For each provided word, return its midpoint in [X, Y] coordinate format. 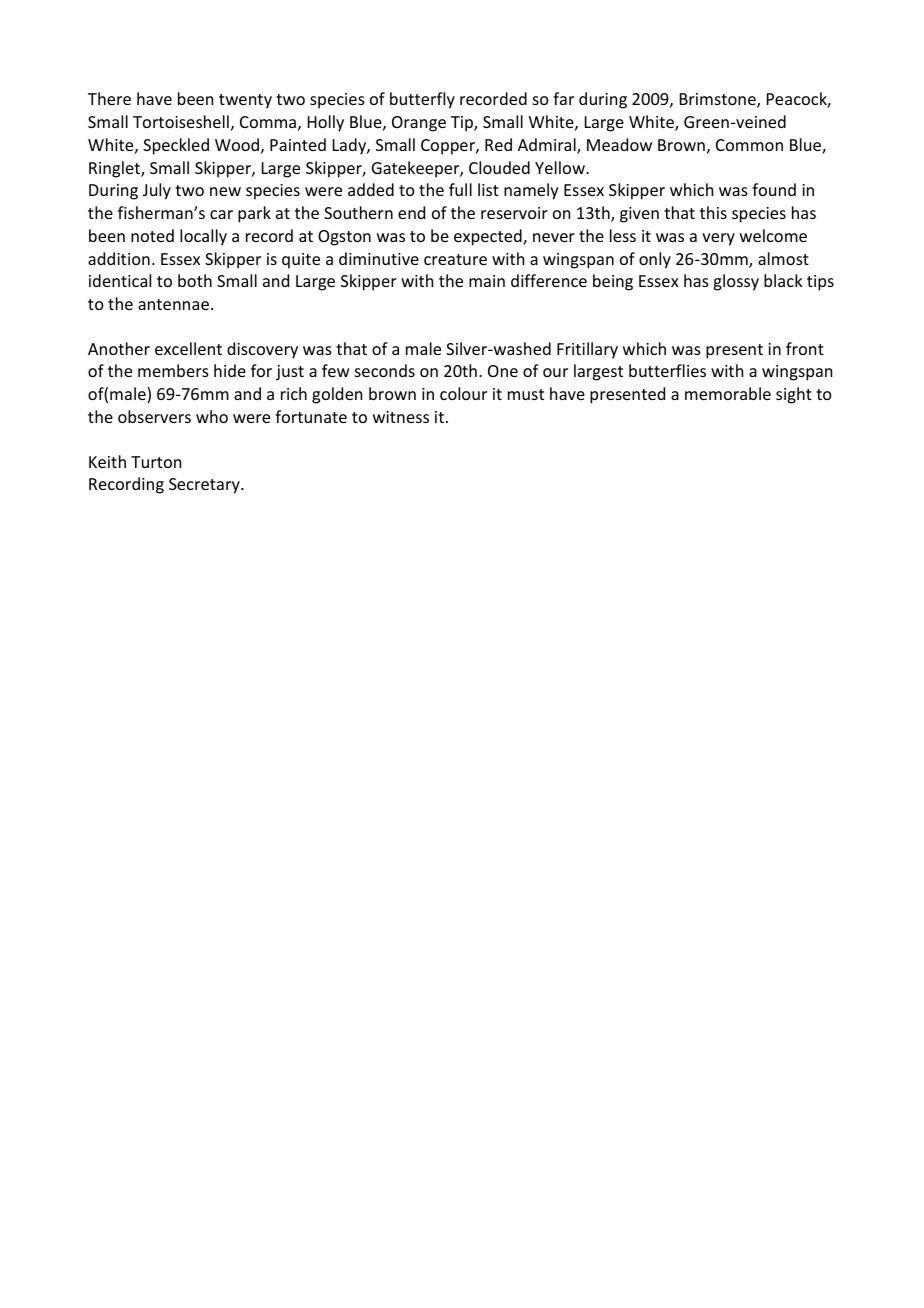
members [173, 370]
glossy [736, 282]
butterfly [422, 100]
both [195, 280]
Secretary [205, 486]
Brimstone [719, 100]
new [225, 191]
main [487, 281]
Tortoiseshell [181, 121]
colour [463, 393]
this [713, 212]
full [460, 189]
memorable [728, 393]
